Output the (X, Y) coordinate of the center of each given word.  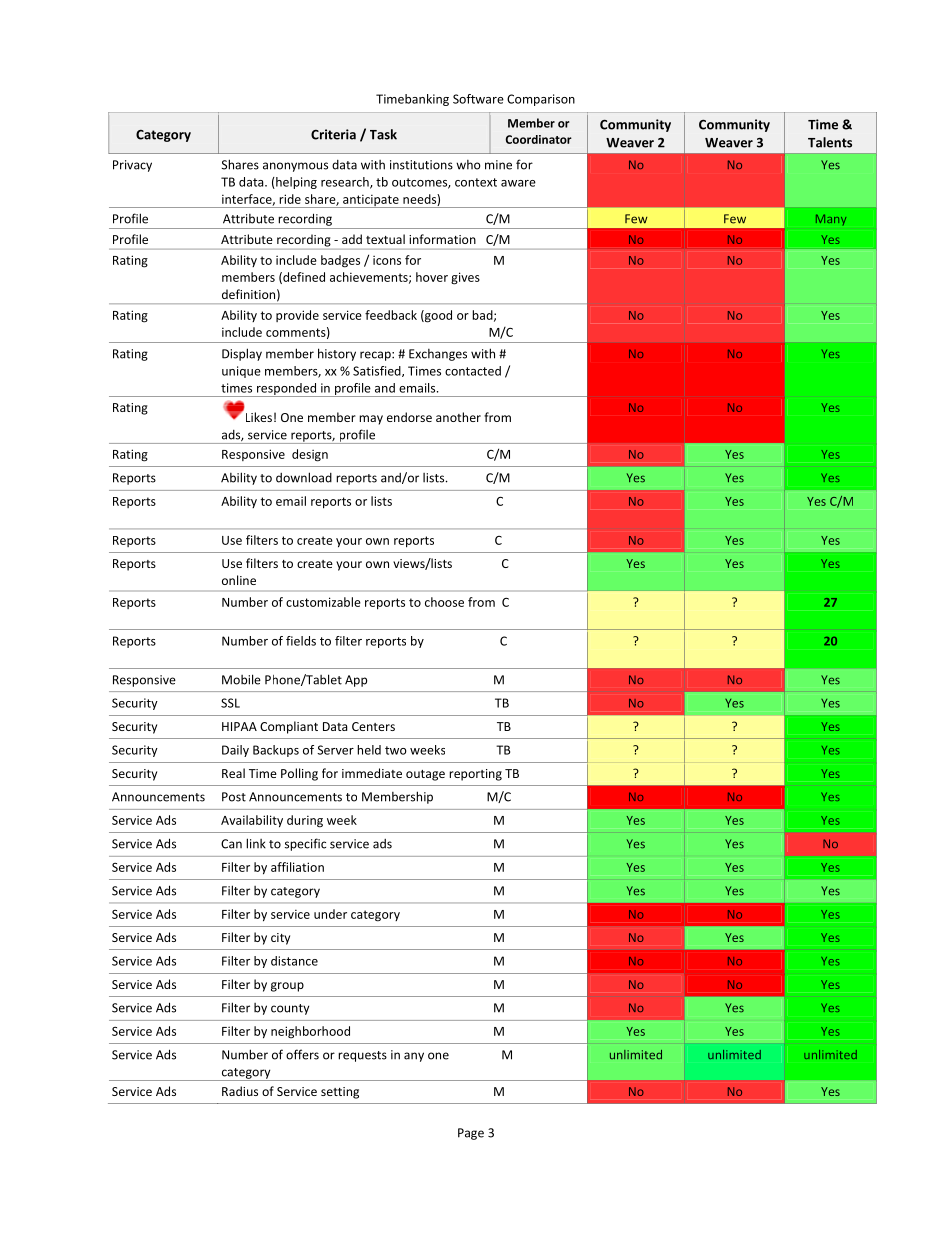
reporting (475, 775)
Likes (257, 416)
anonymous (295, 167)
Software (478, 99)
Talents (830, 142)
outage (425, 775)
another (458, 417)
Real (233, 773)
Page (471, 1134)
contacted (473, 371)
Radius (240, 1091)
